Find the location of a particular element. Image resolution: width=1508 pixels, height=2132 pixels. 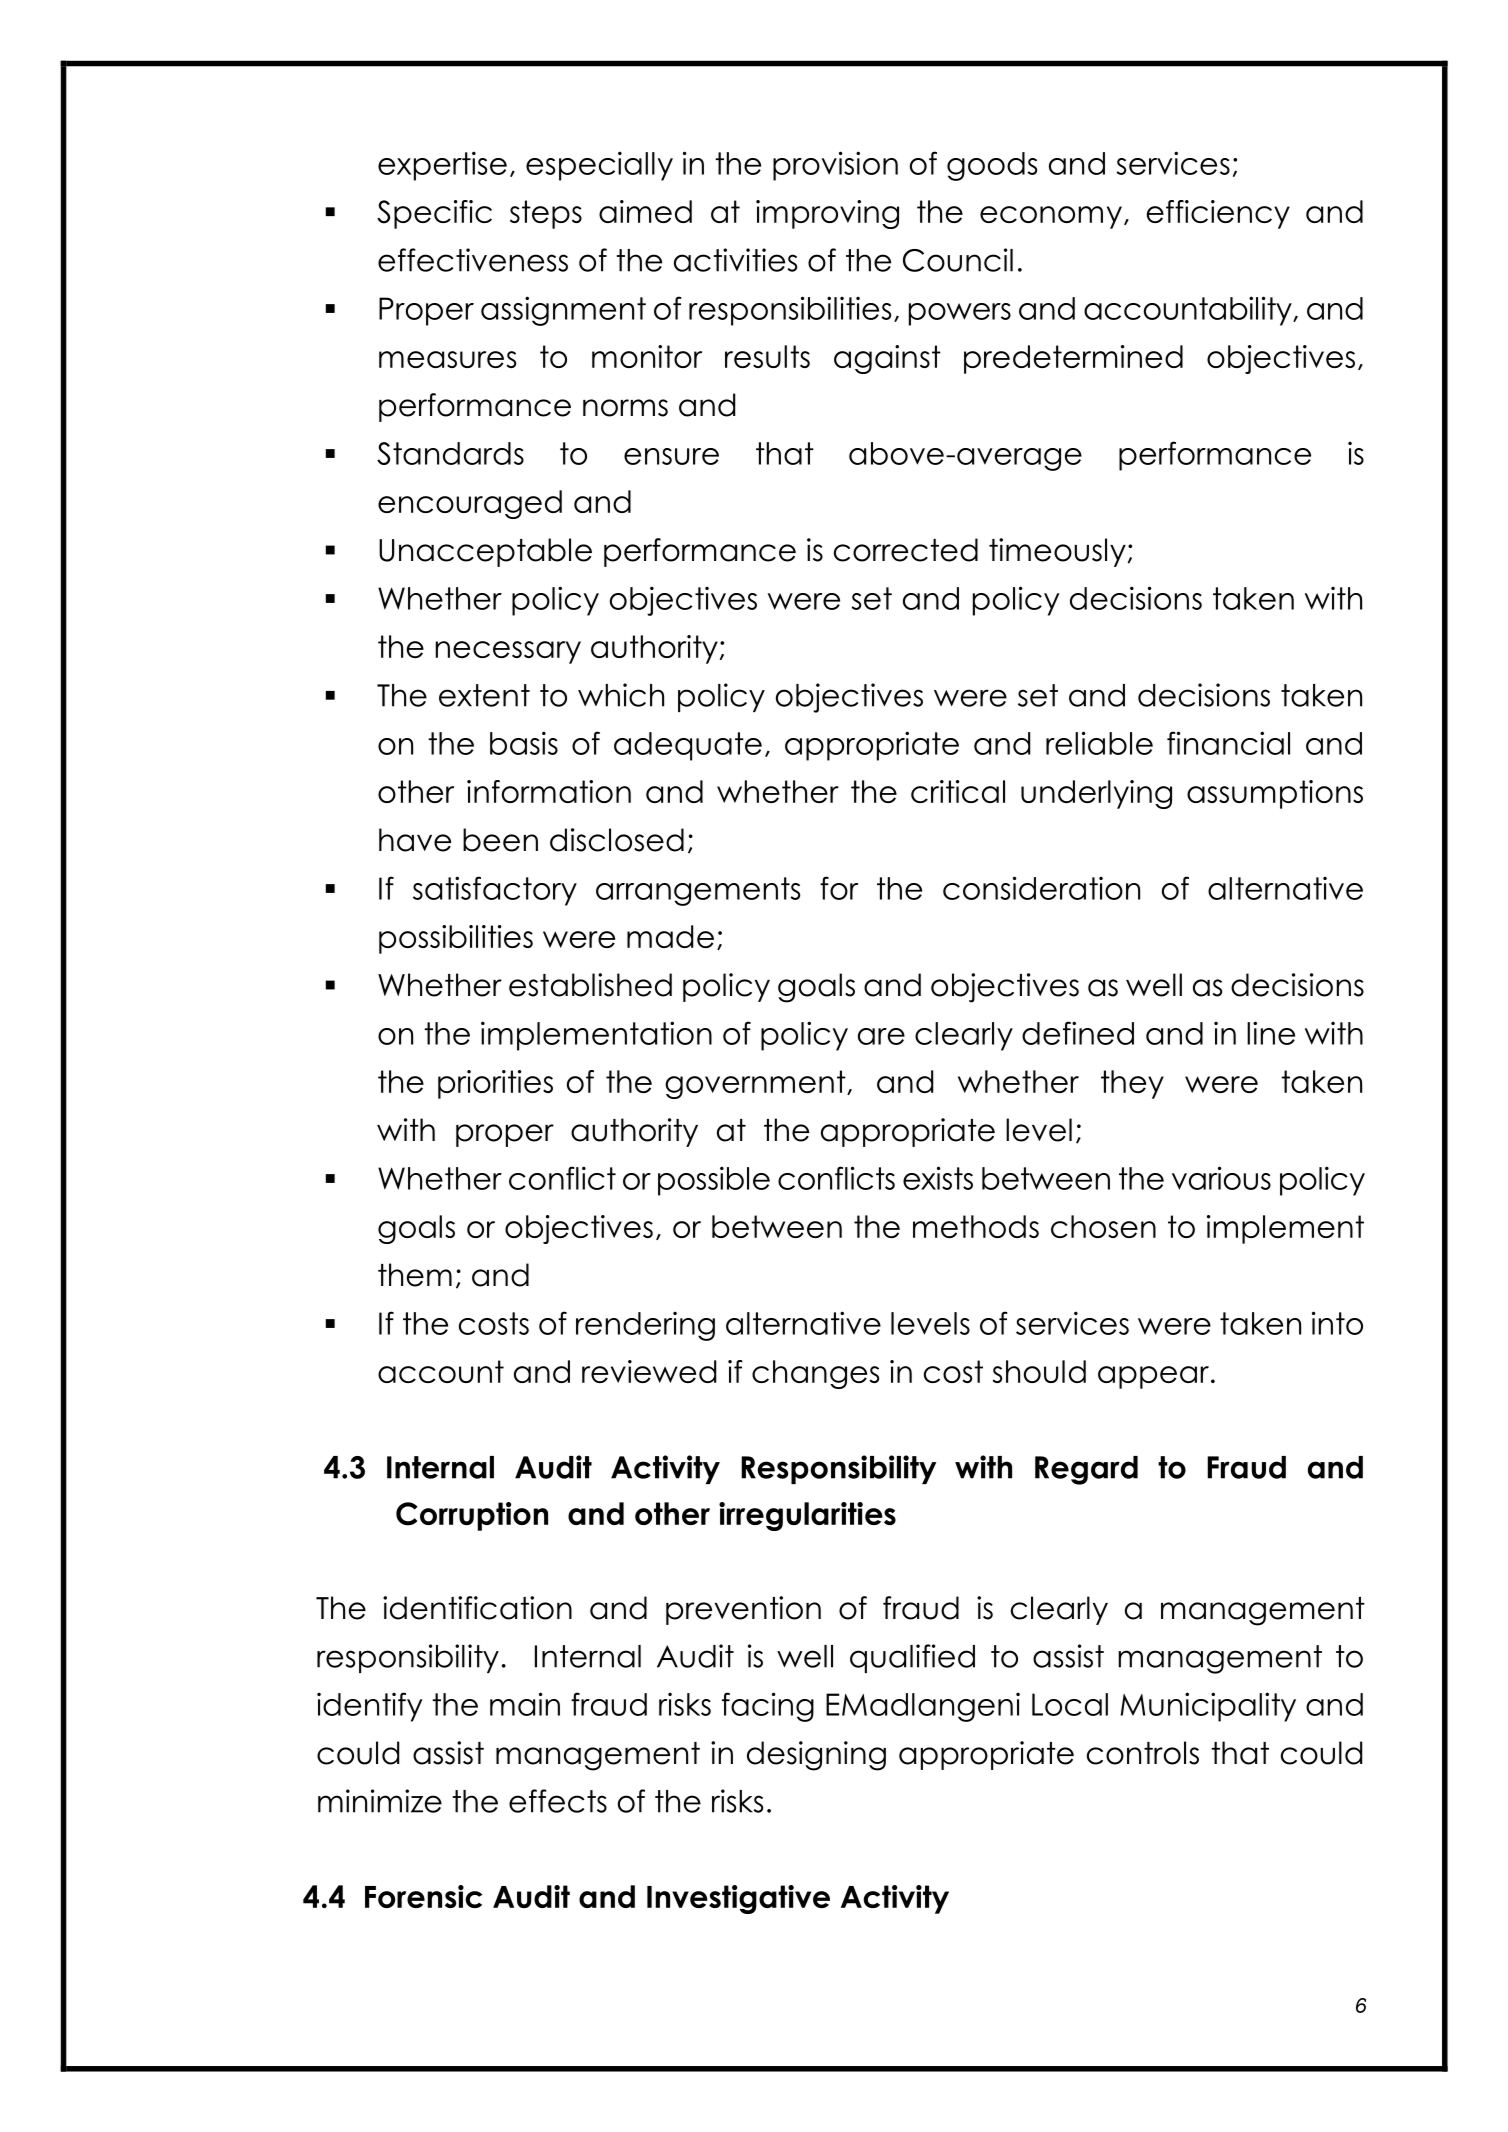

efficiency is located at coordinates (1218, 214).
